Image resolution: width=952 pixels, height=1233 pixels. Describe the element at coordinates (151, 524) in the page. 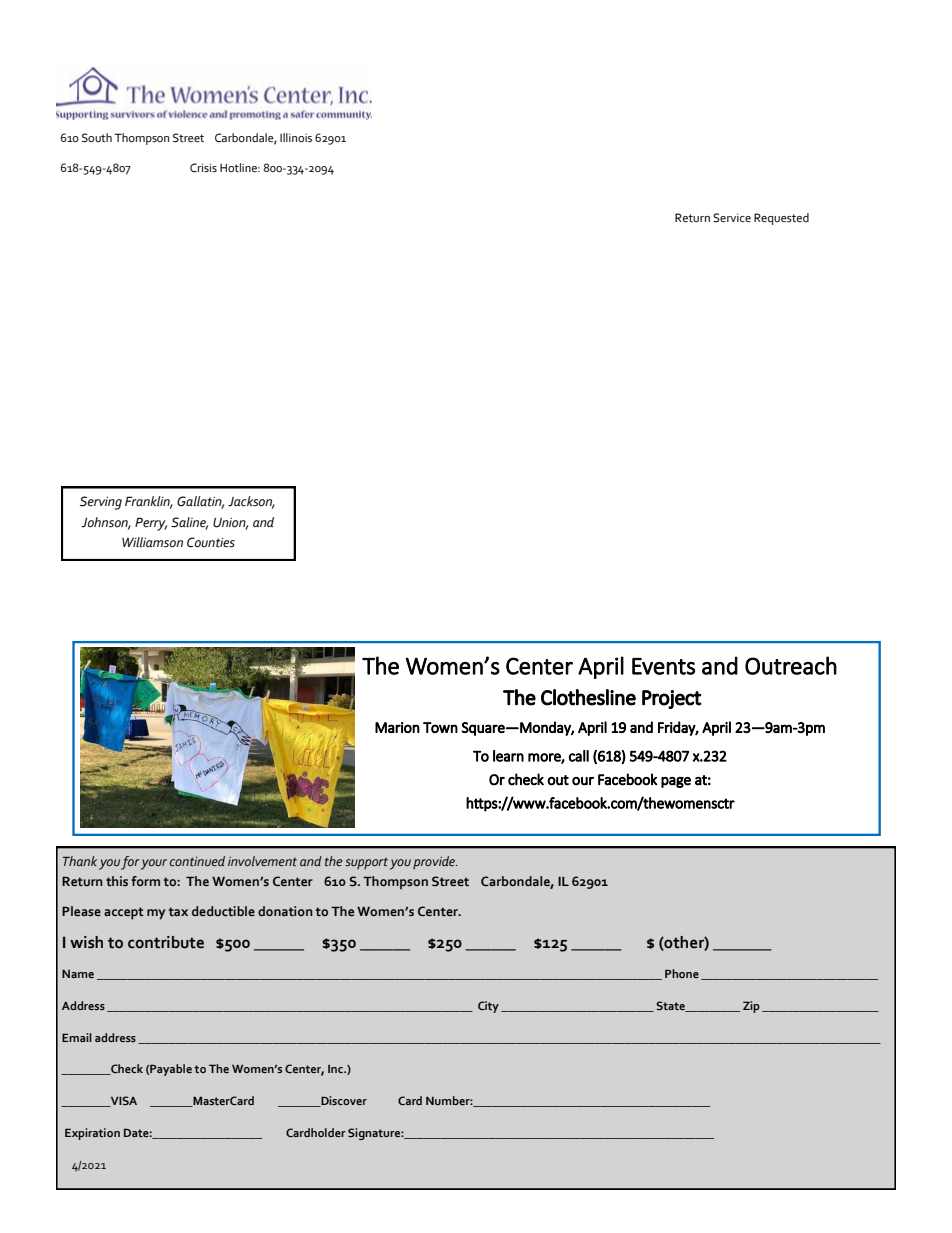

I see `Perry` at that location.
